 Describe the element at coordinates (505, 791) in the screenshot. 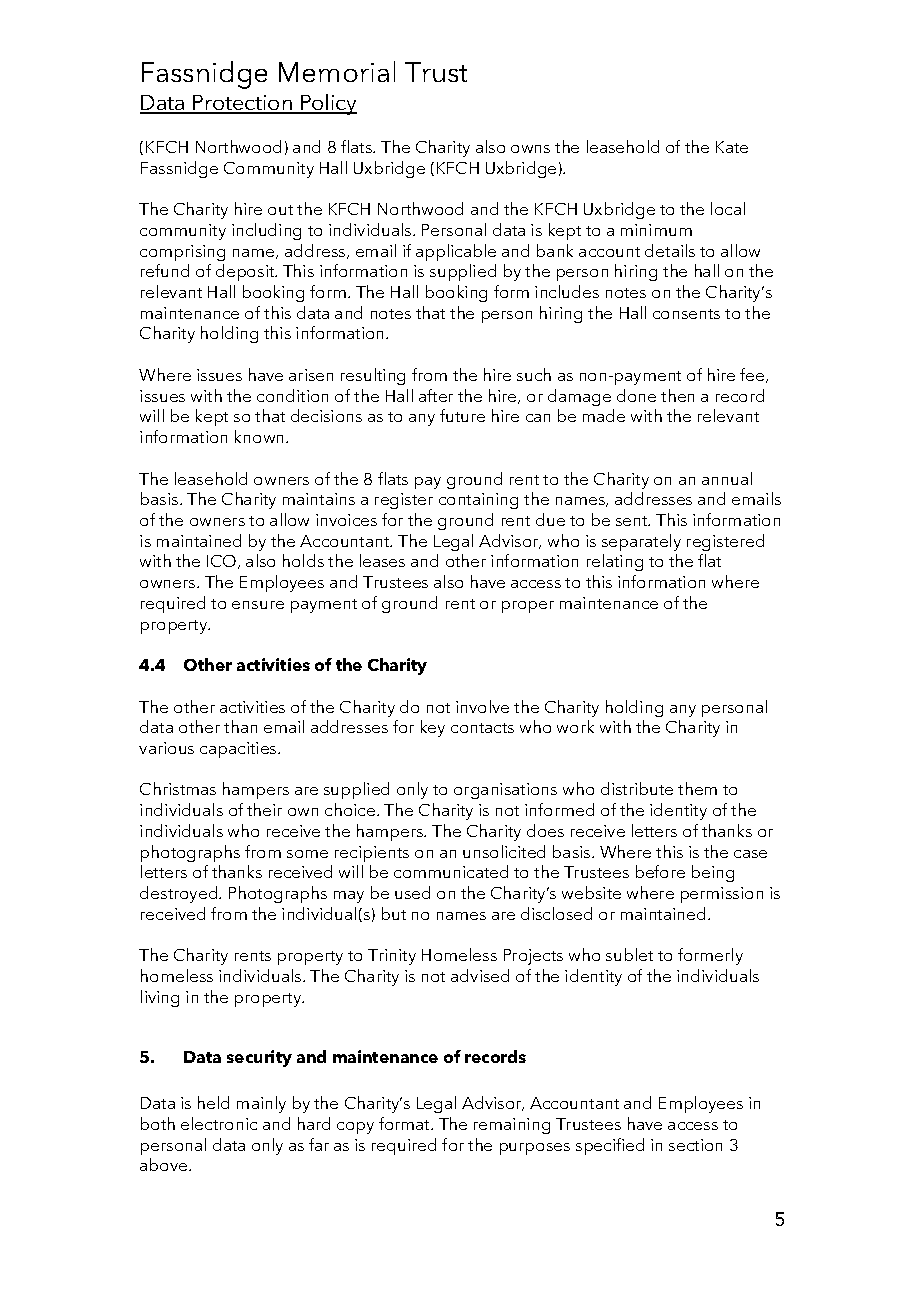

I see `organisations` at that location.
